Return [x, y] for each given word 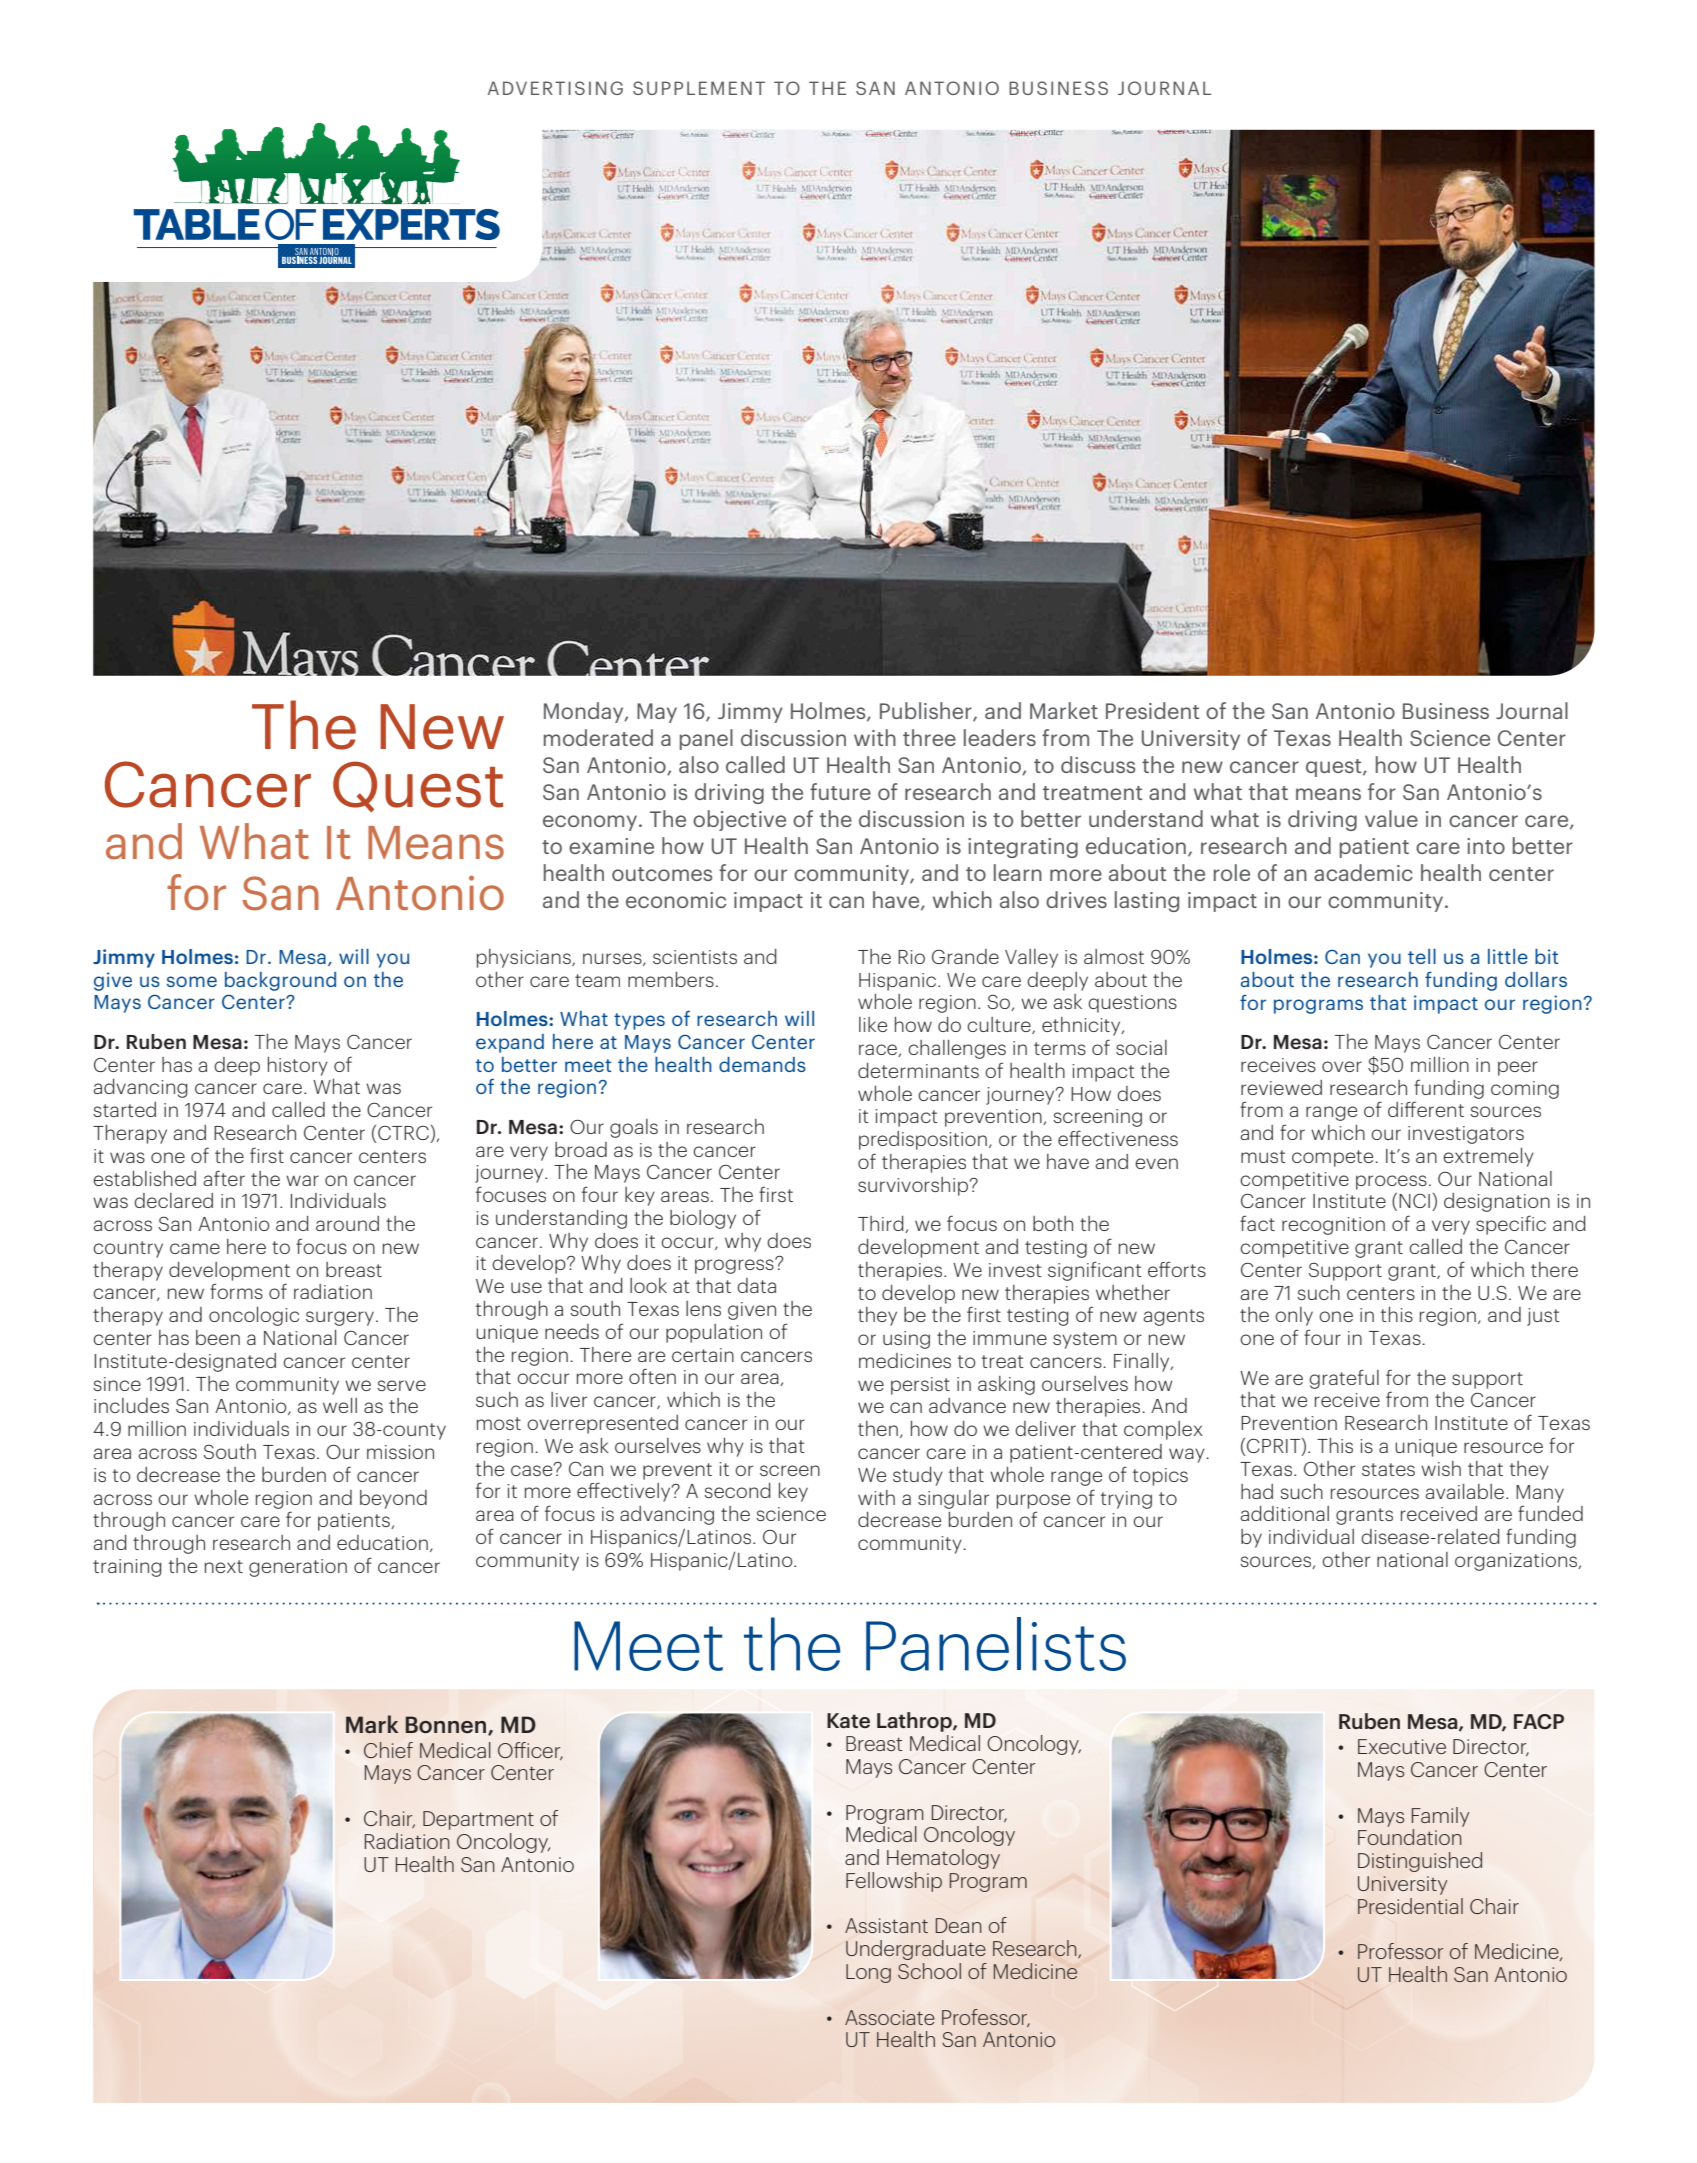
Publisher [927, 712]
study [918, 1476]
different [1426, 1109]
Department [478, 1820]
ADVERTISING [555, 88]
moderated [598, 737]
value [1391, 818]
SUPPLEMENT [699, 88]
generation [298, 1568]
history [298, 1066]
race [879, 1050]
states [1388, 1469]
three [929, 737]
